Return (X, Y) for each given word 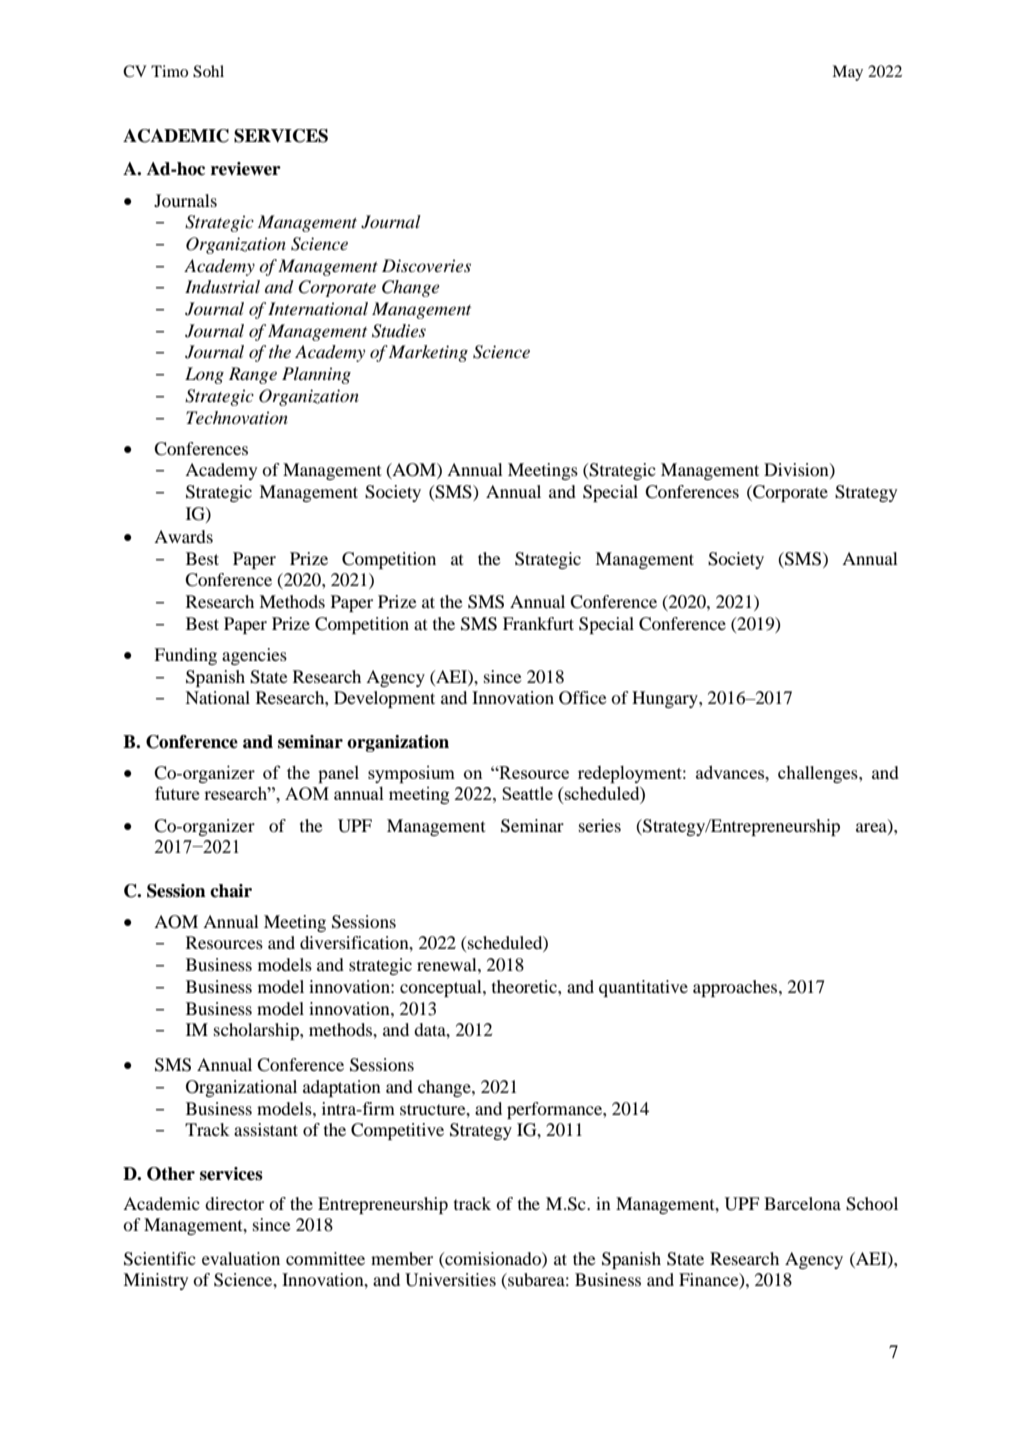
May (847, 73)
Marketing (428, 353)
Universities (450, 1280)
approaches (736, 988)
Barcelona (802, 1203)
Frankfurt (538, 623)
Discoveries (426, 265)
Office (583, 698)
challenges (819, 774)
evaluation (241, 1258)
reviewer (246, 169)
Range (253, 375)
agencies (254, 656)
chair (231, 891)
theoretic (525, 986)
